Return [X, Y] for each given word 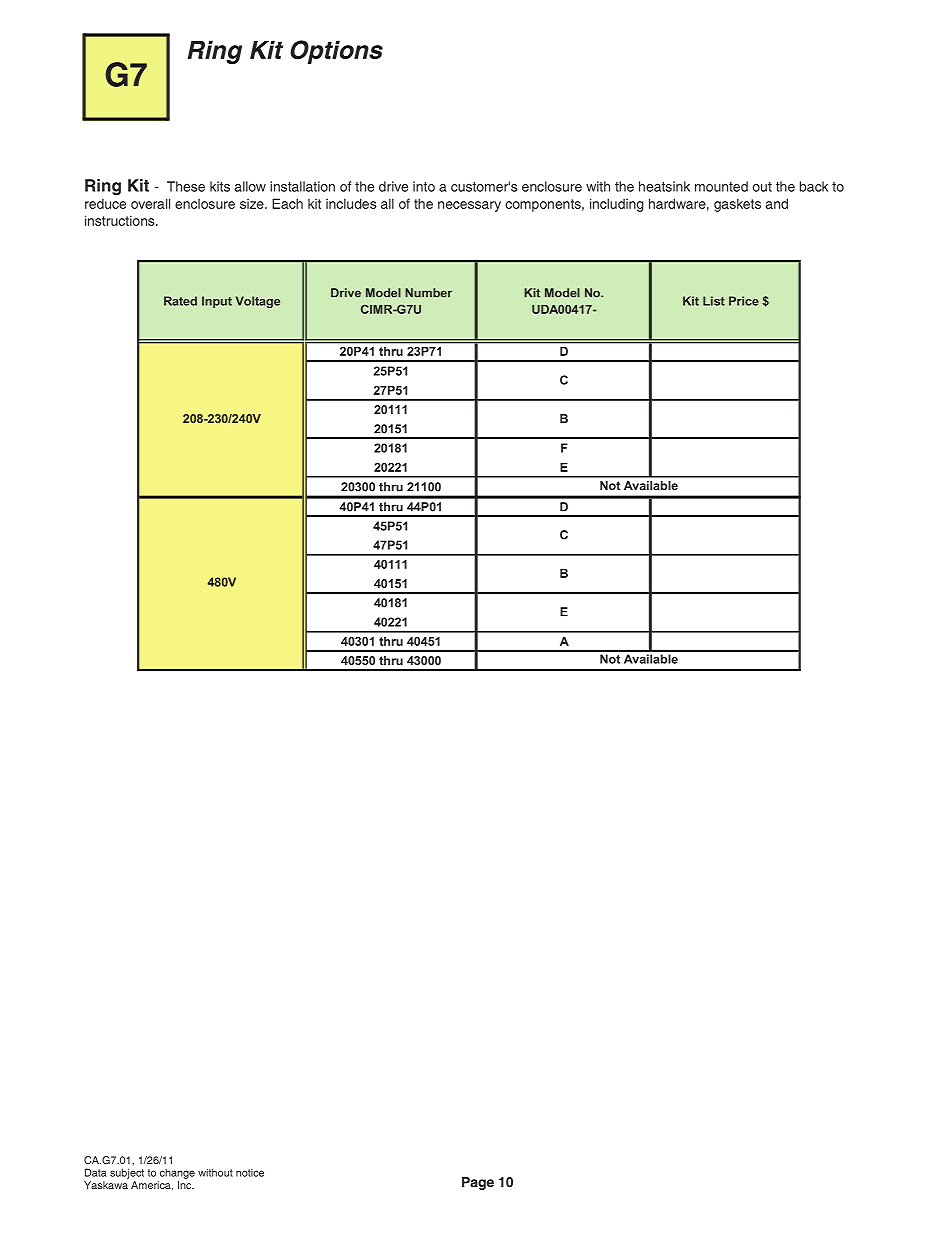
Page [478, 1183]
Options [336, 52]
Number [428, 293]
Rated [180, 301]
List [714, 301]
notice [250, 1173]
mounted [721, 186]
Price [744, 301]
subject [127, 1173]
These [186, 186]
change [177, 1174]
